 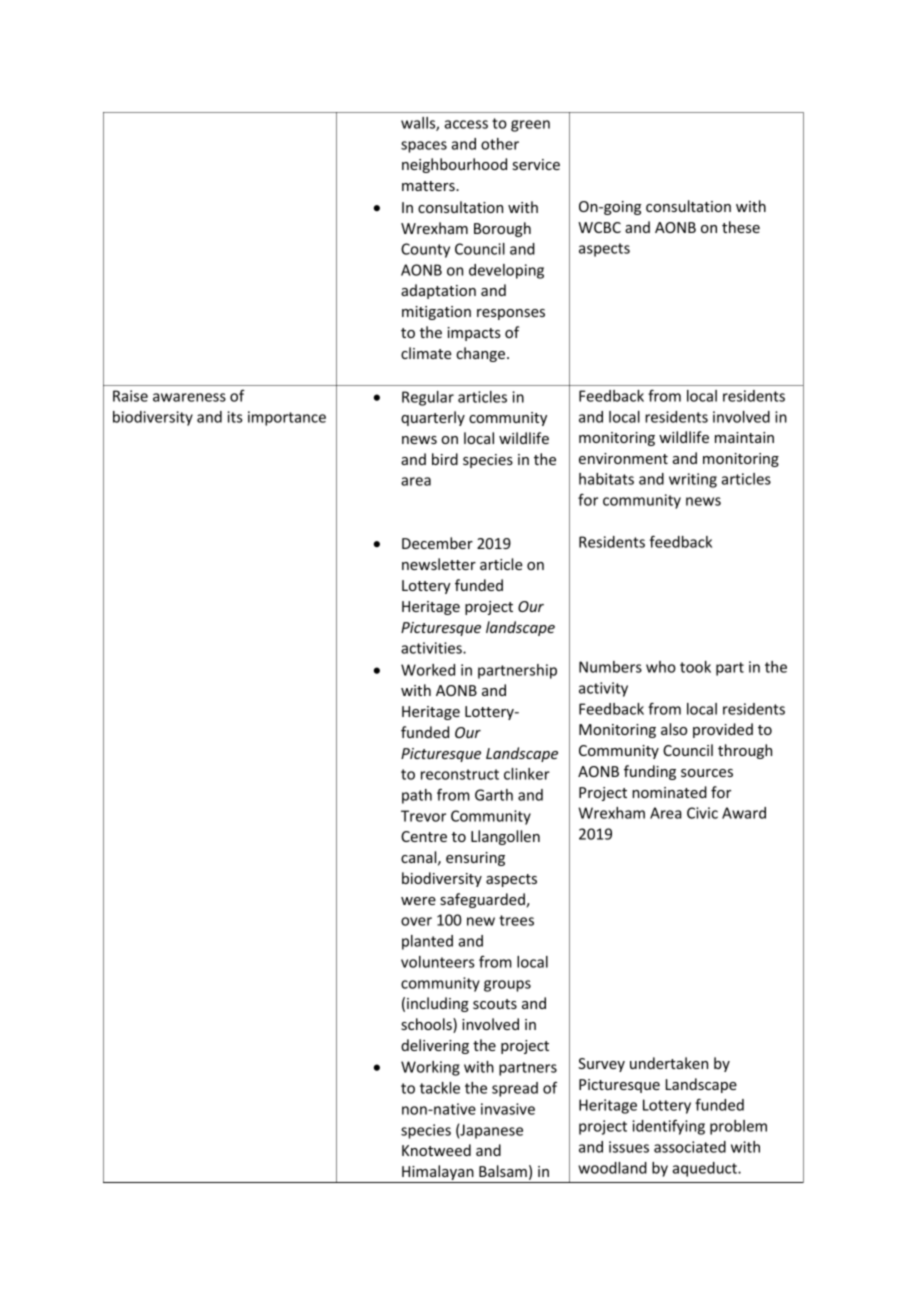 I want to click on over, so click(x=416, y=921).
